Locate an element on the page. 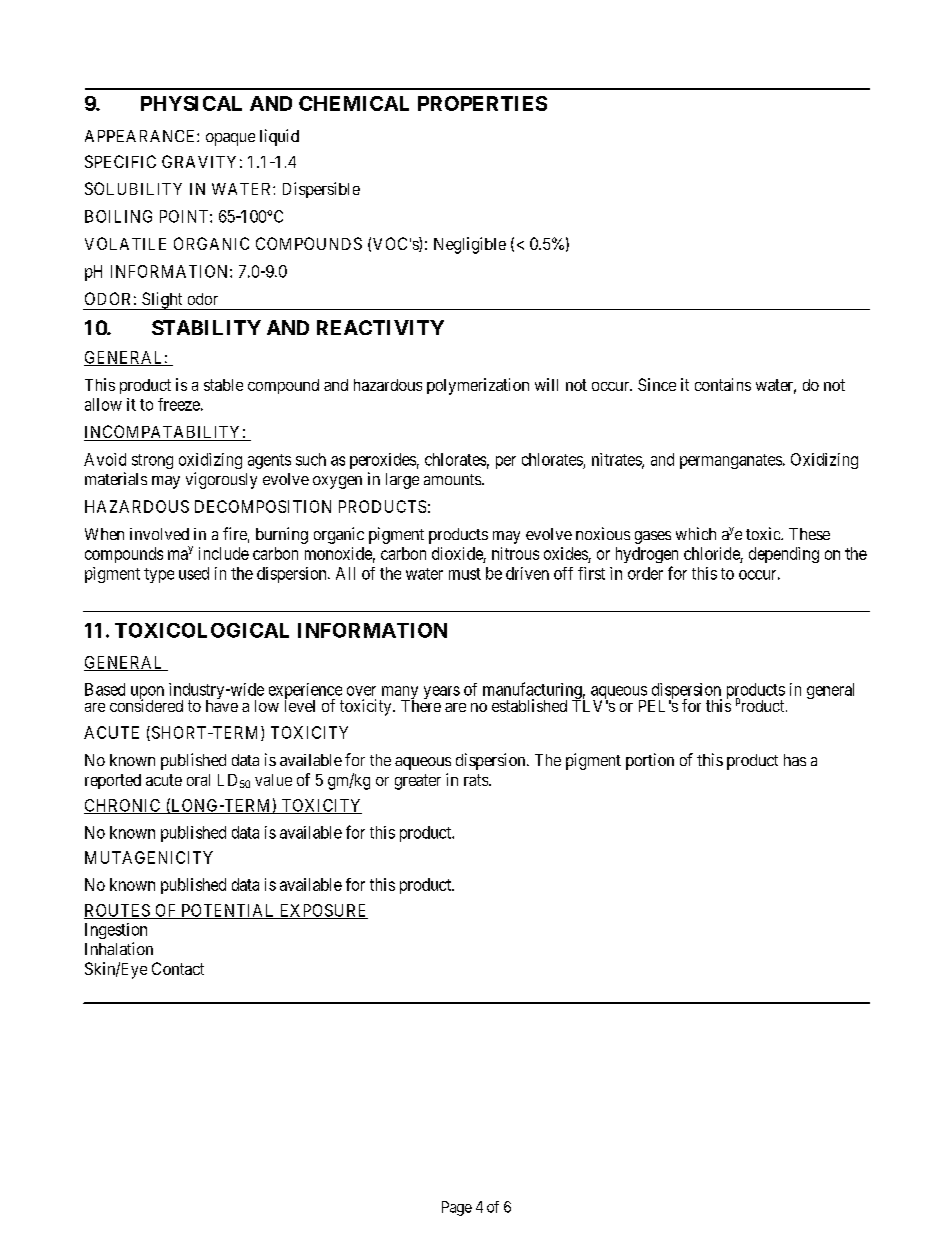 This image has width=952, height=1233. opaque is located at coordinates (230, 139).
